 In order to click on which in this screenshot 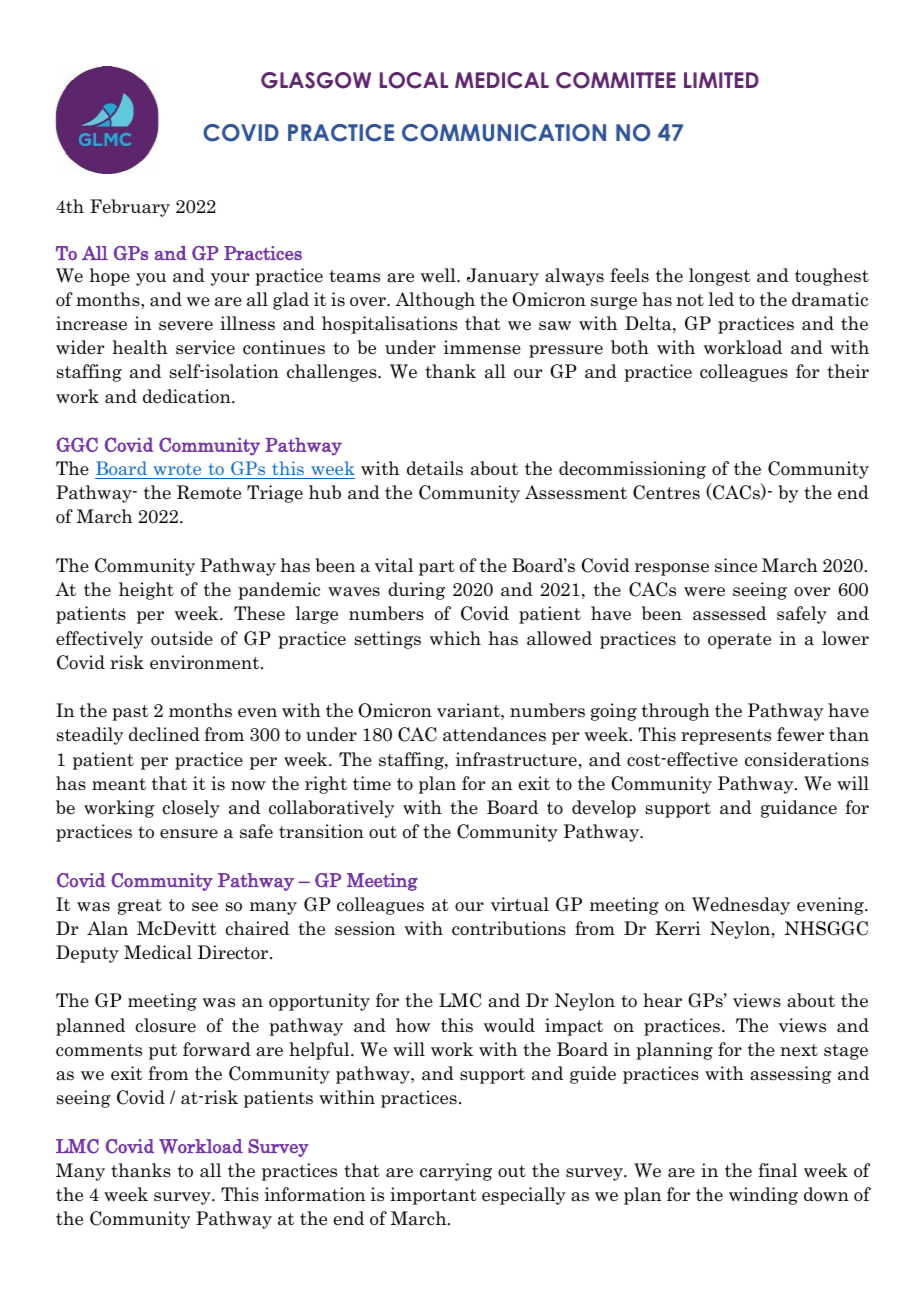, I will do `click(455, 638)`.
